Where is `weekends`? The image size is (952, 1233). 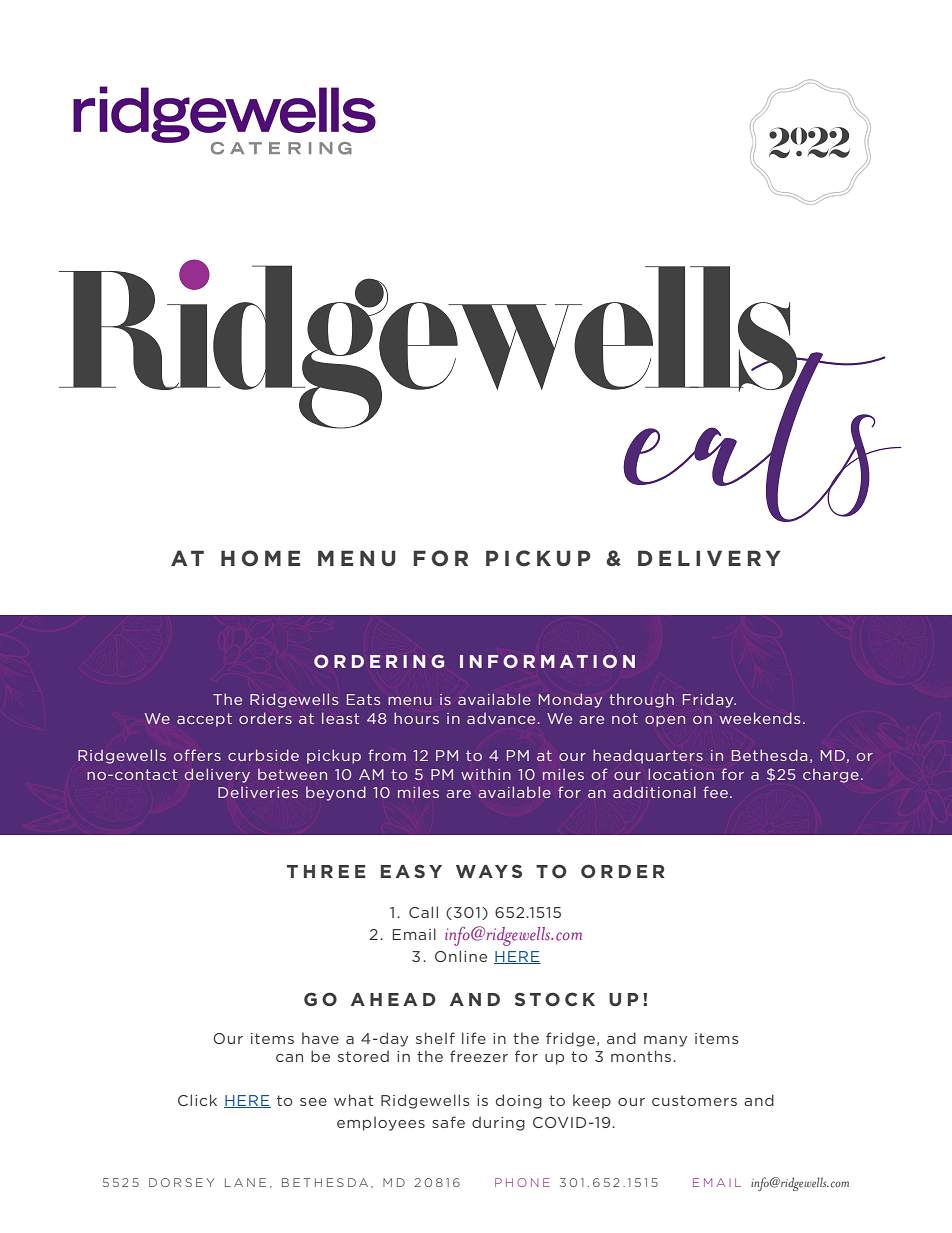
weekends is located at coordinates (759, 718).
